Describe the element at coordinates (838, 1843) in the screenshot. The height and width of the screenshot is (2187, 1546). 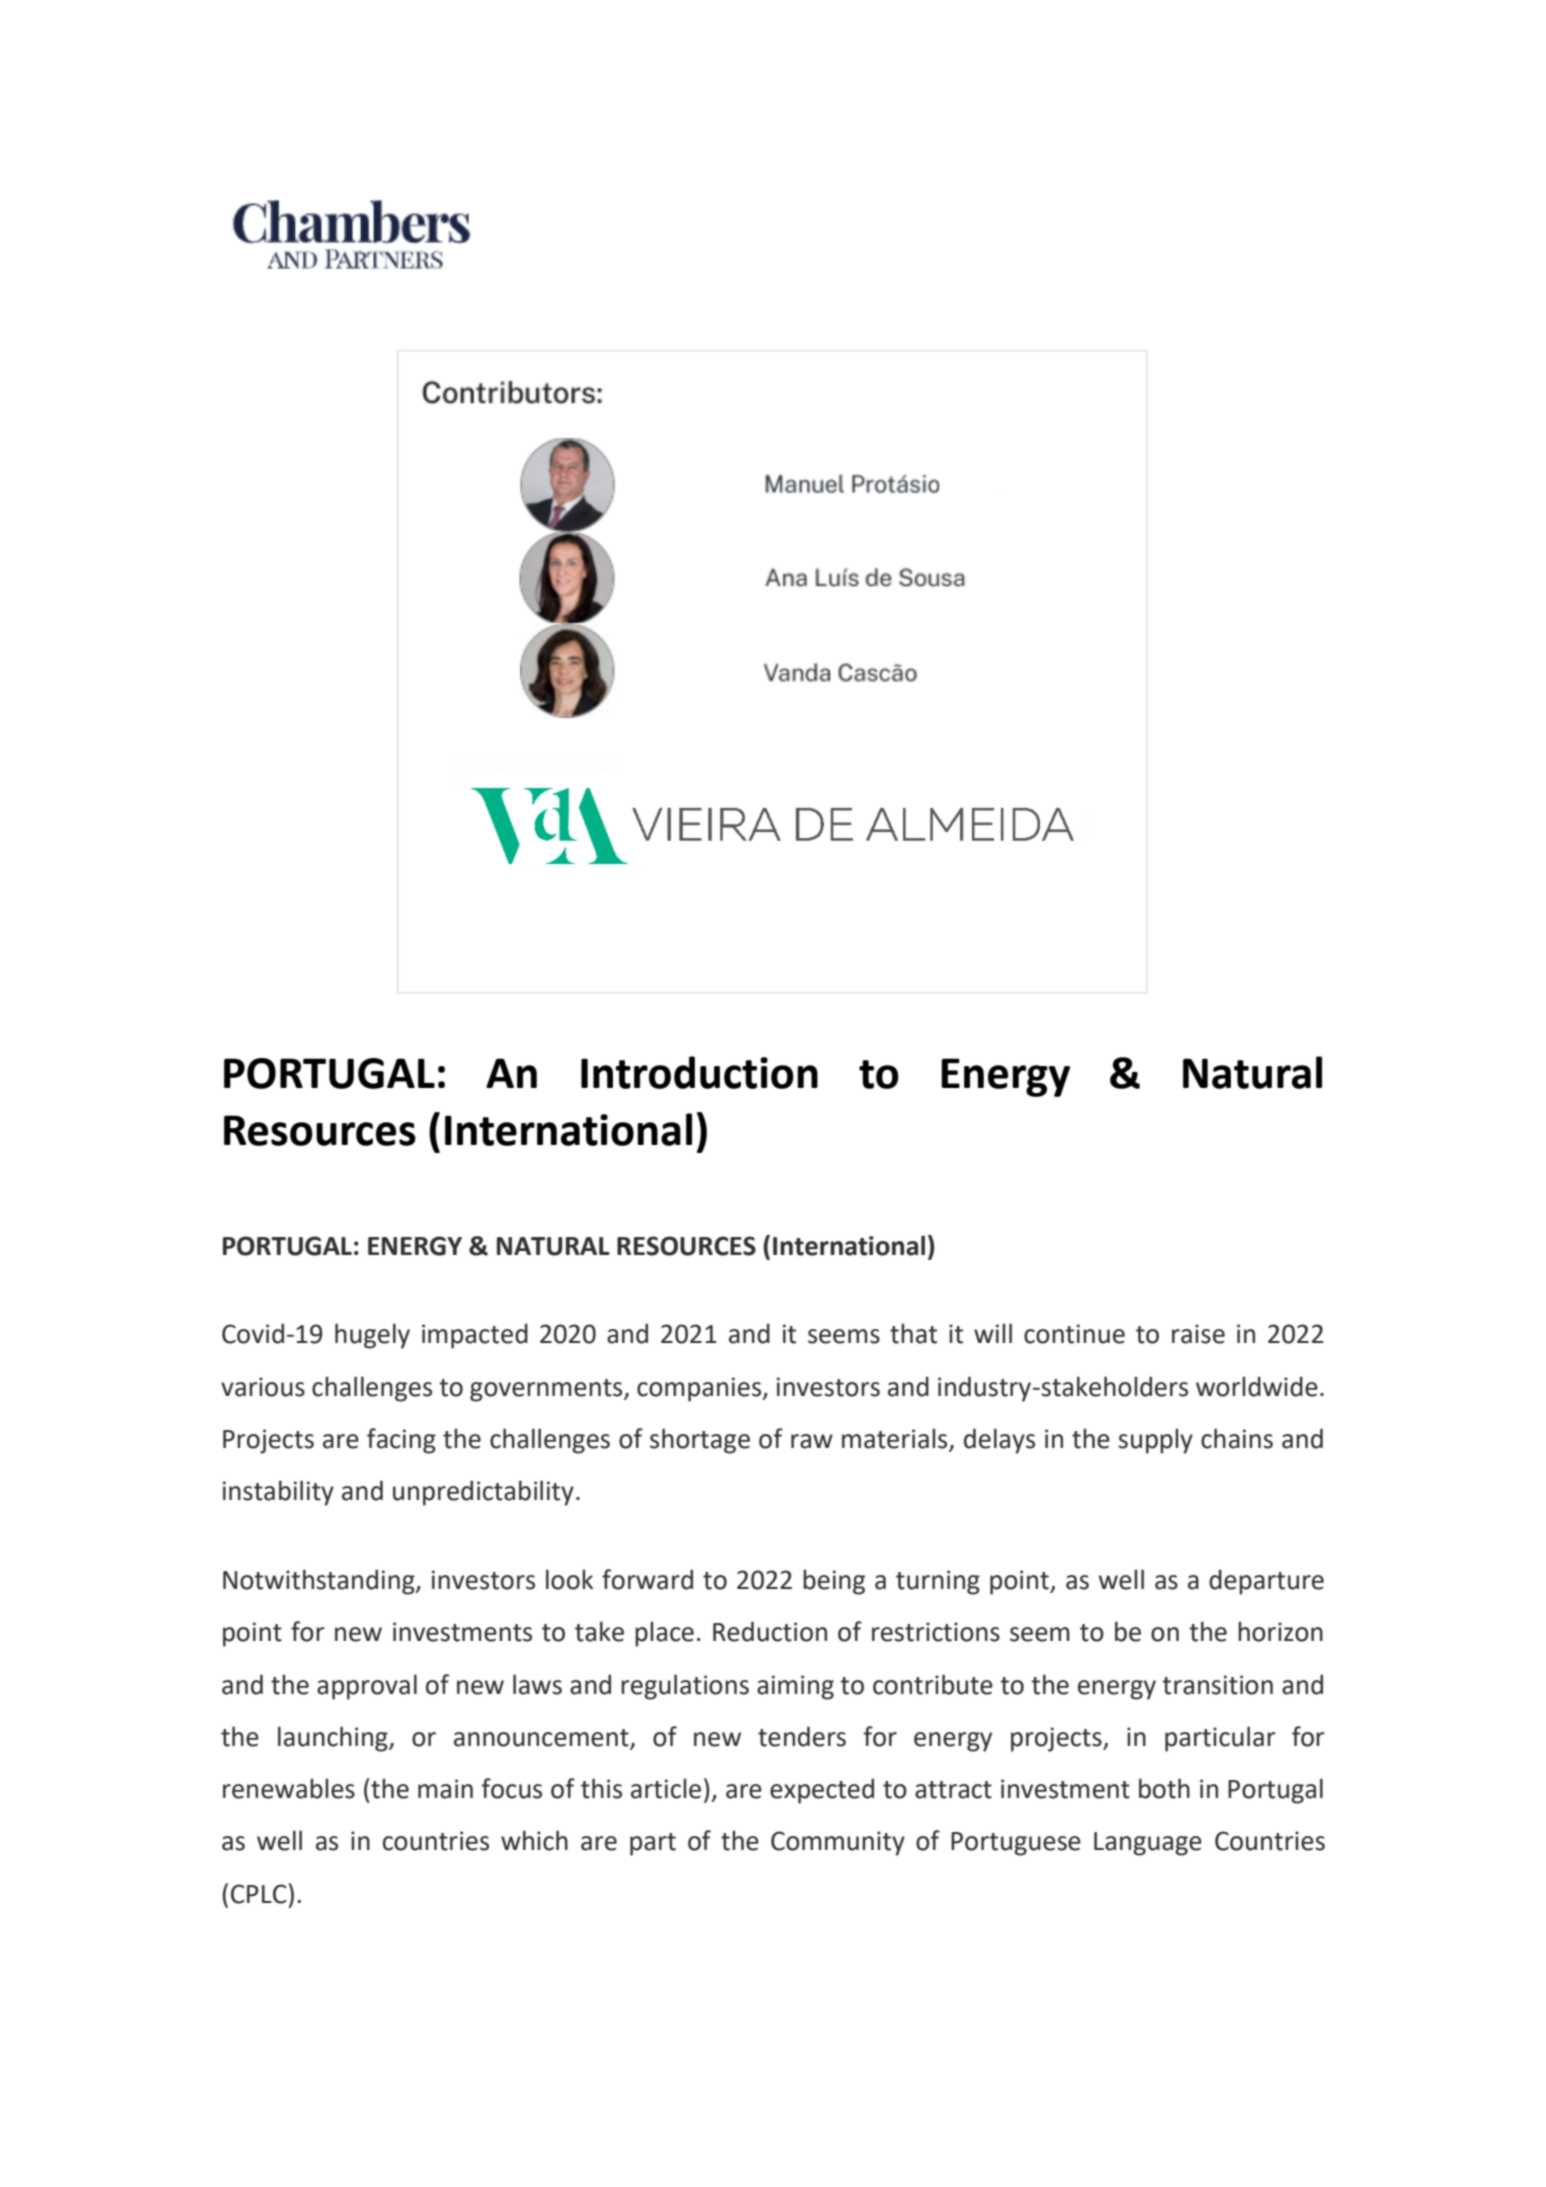
I see `Community` at that location.
